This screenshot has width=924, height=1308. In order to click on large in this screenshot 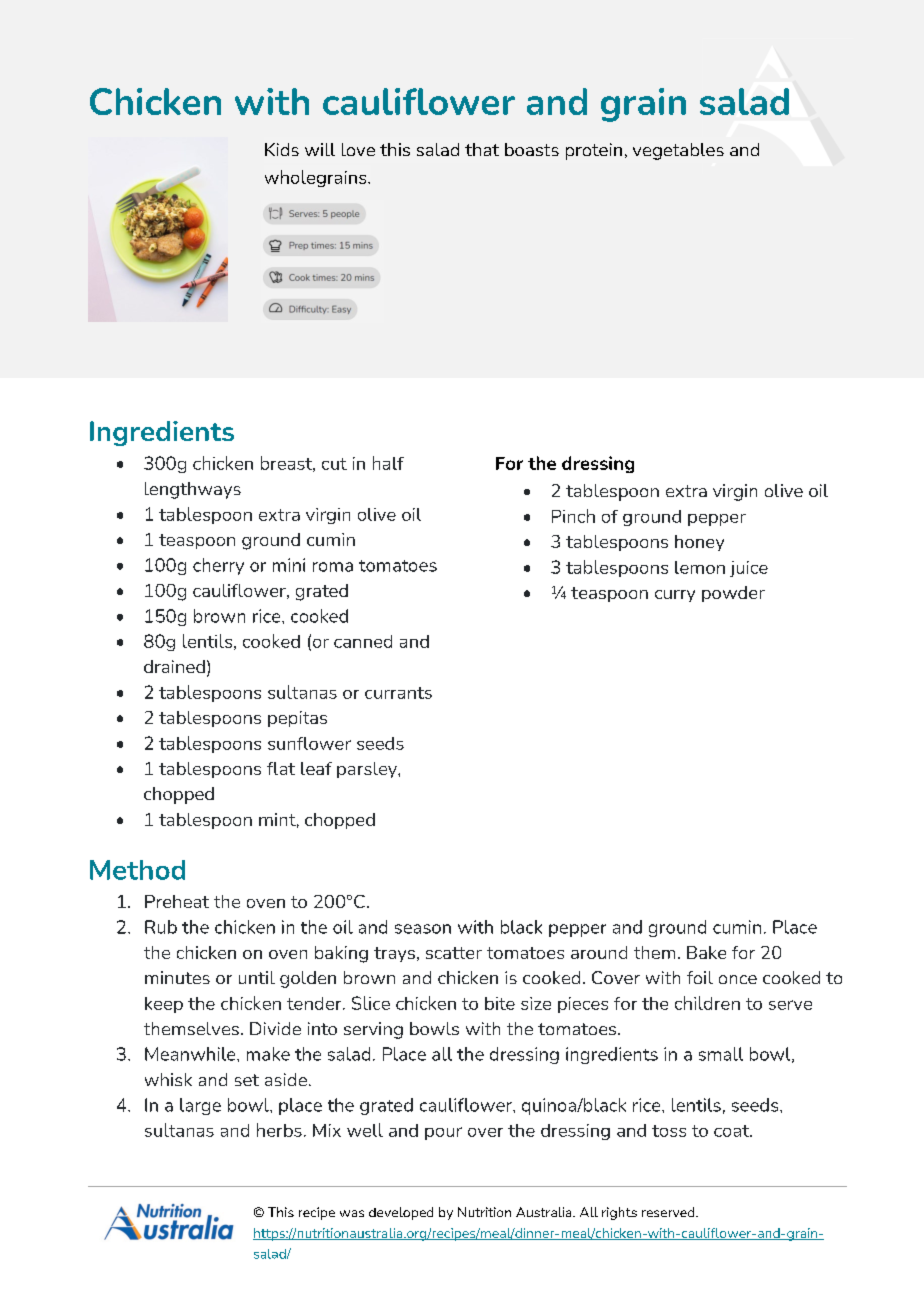, I will do `click(200, 1106)`.
